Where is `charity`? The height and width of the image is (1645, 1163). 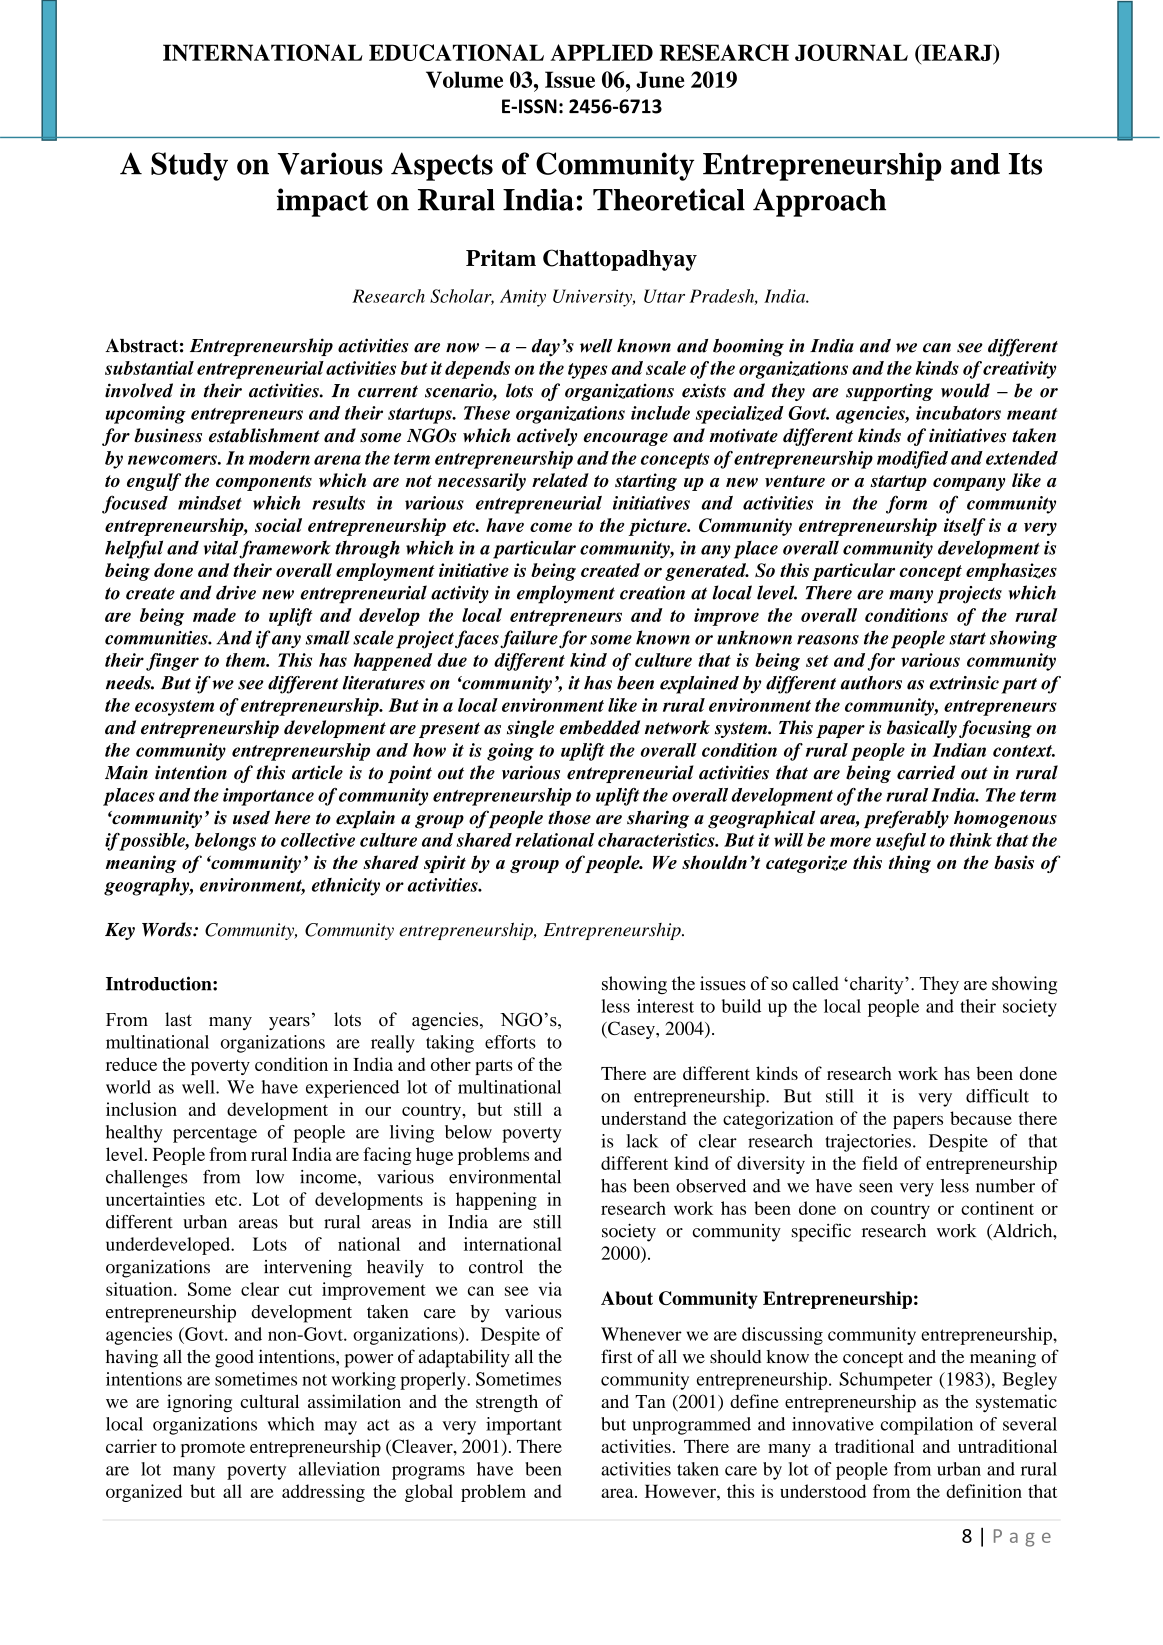 charity is located at coordinates (878, 985).
